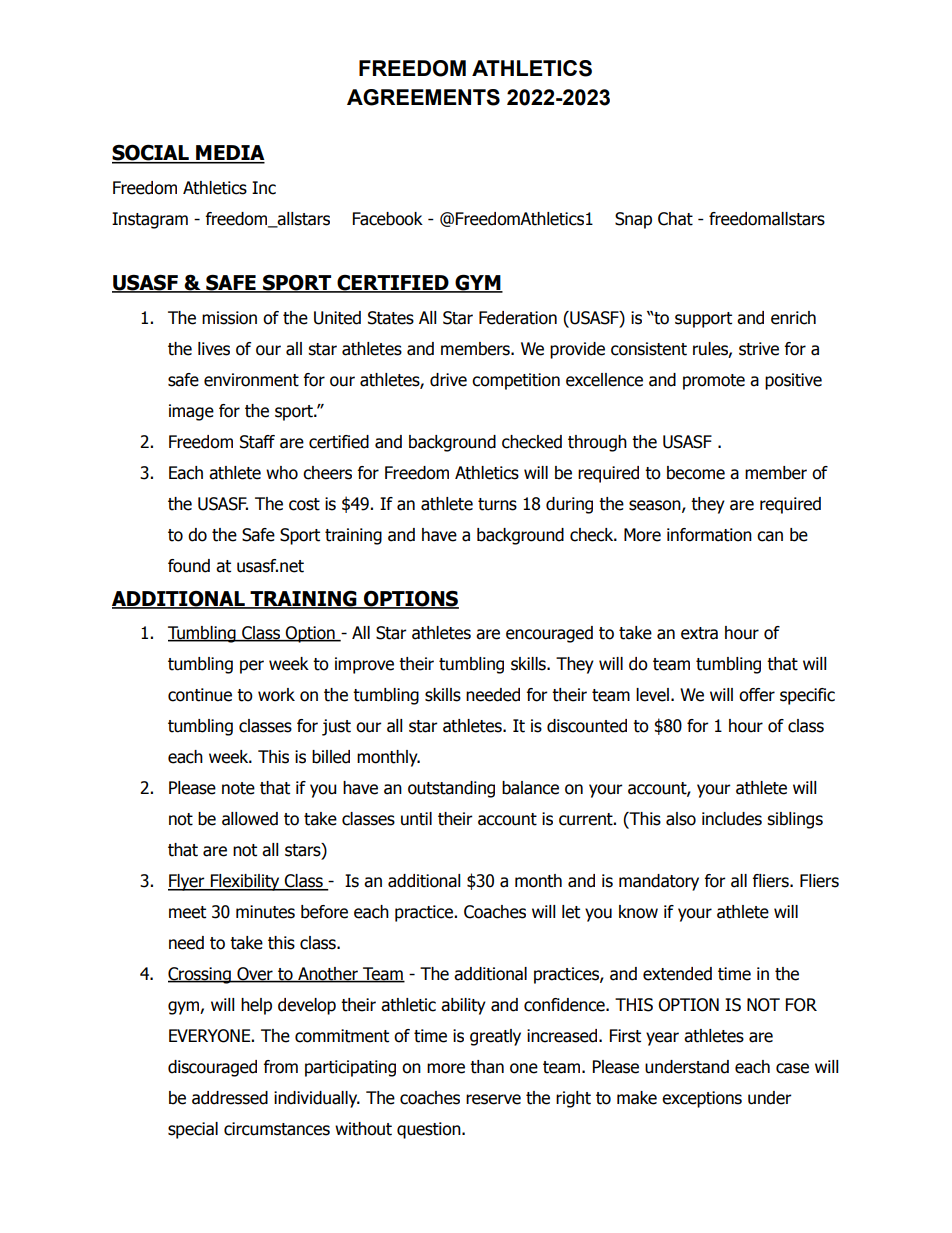  I want to click on AGREEMENTS, so click(423, 97).
